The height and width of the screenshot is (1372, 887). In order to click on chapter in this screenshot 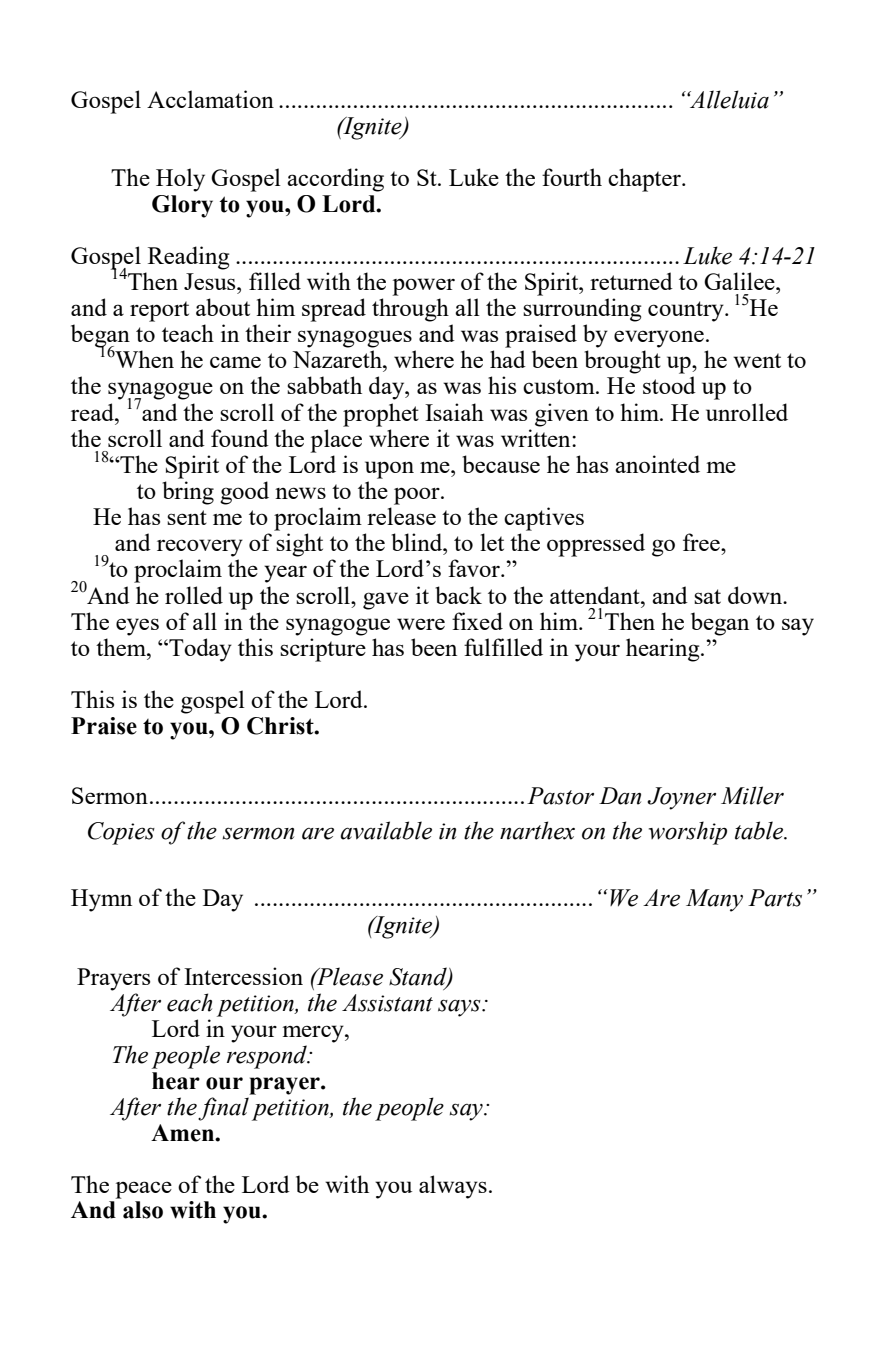, I will do `click(645, 180)`.
